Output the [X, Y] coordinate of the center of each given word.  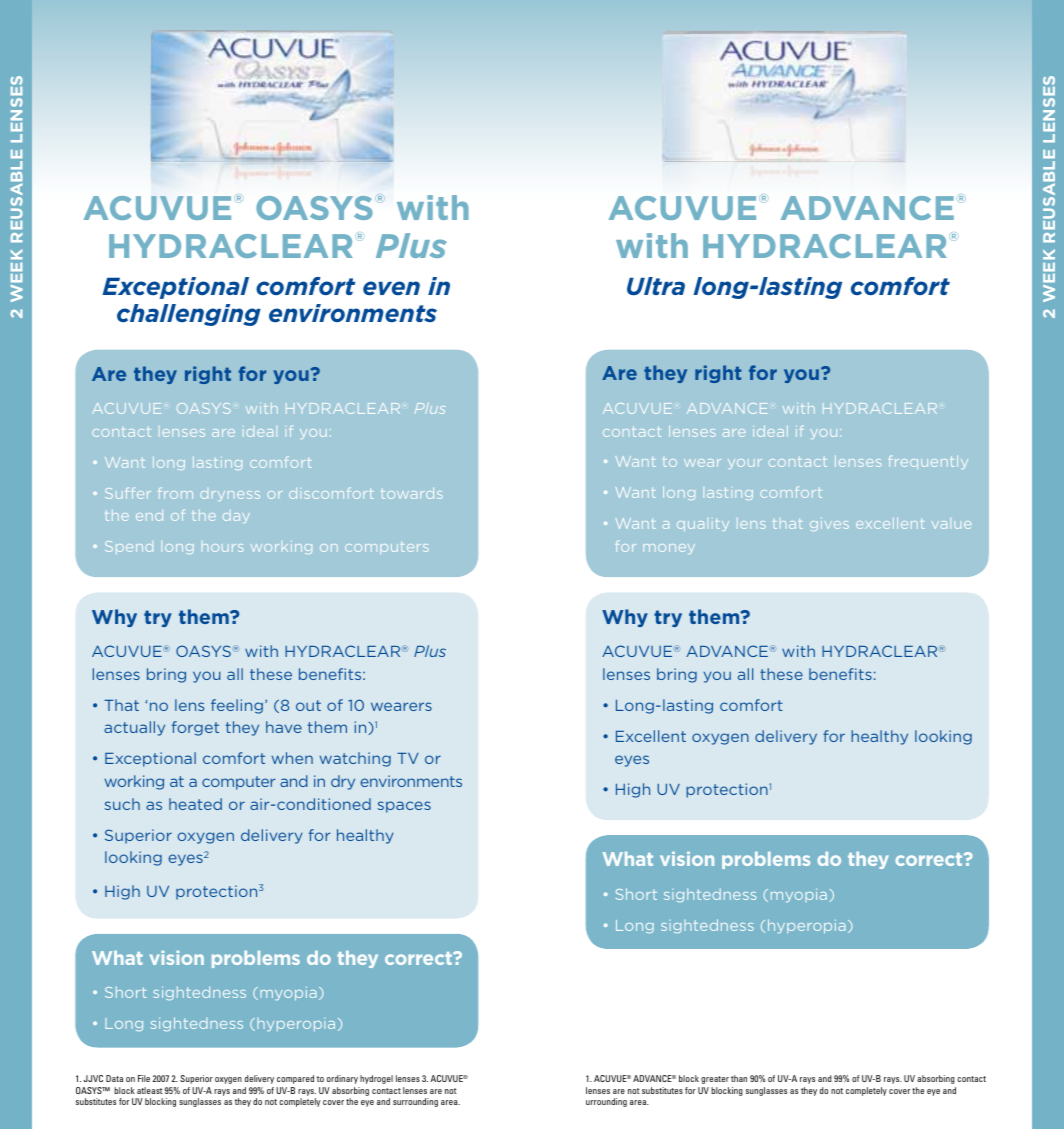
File [144, 1078]
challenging [189, 315]
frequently [928, 462]
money [669, 549]
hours [223, 548]
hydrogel [376, 1079]
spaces [404, 807]
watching [355, 759]
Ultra [656, 286]
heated [195, 804]
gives [829, 524]
